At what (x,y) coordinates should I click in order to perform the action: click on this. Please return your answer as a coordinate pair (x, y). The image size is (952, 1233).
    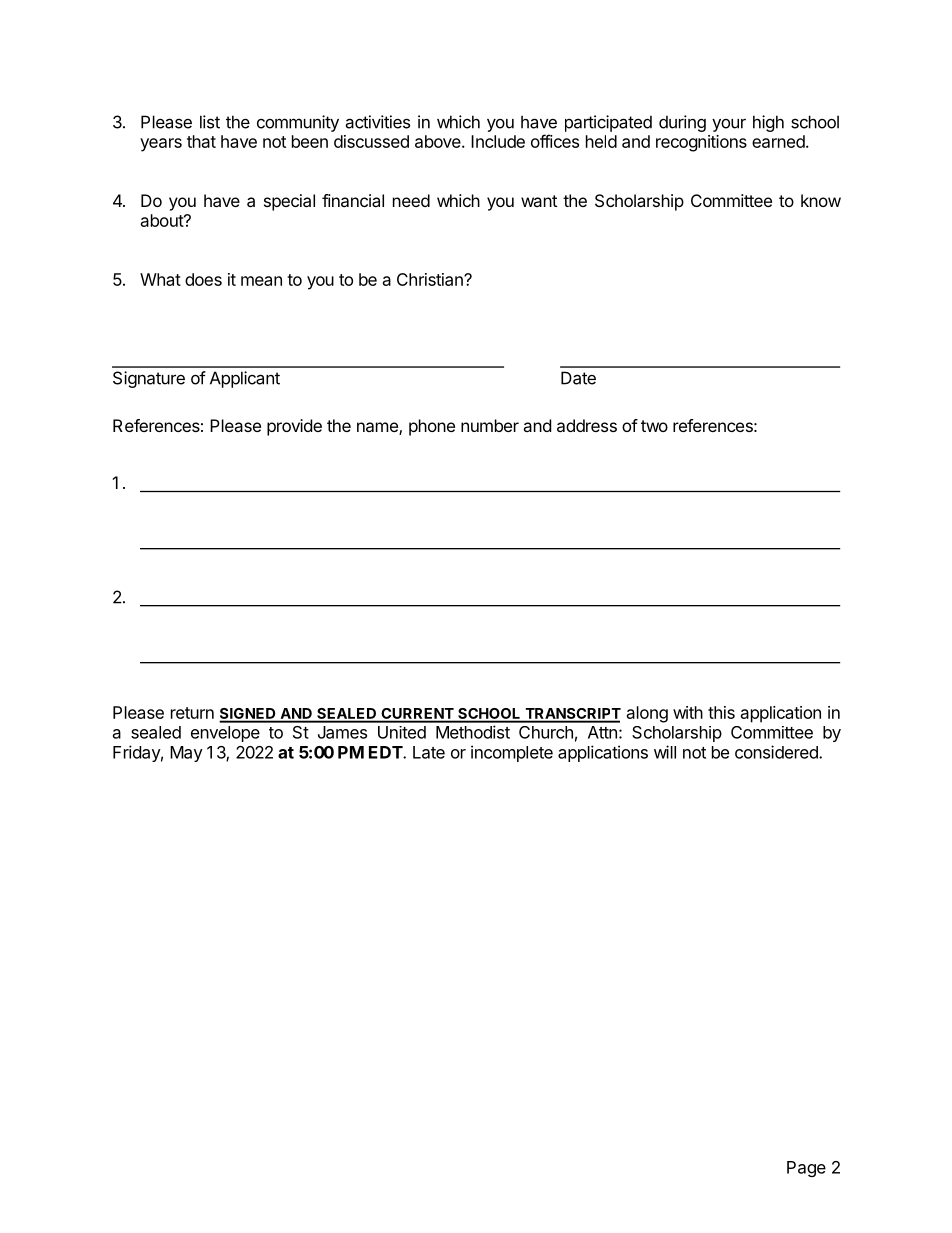
    Looking at the image, I should click on (721, 712).
